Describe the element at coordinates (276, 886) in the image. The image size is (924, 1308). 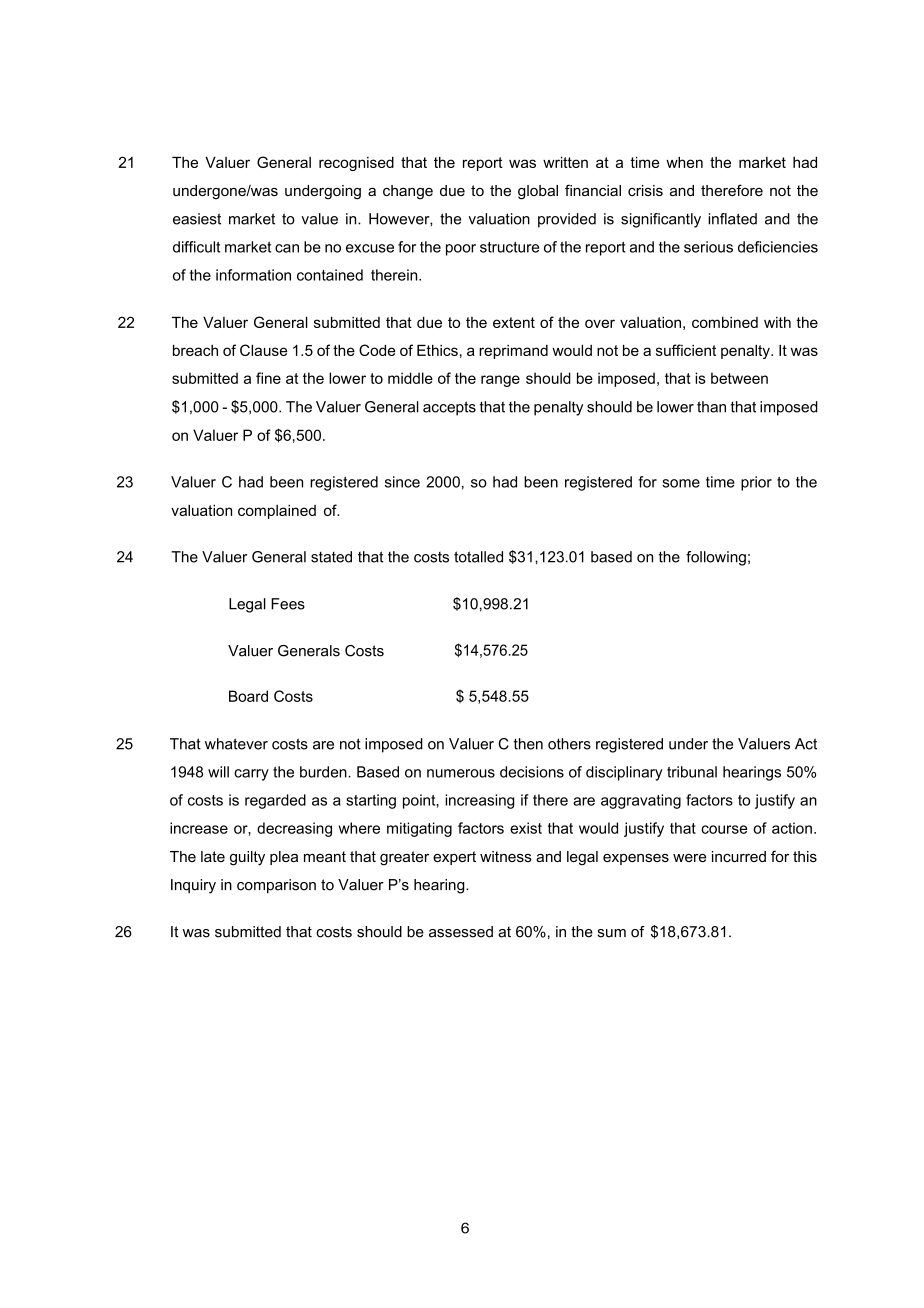
I see `comparison` at that location.
